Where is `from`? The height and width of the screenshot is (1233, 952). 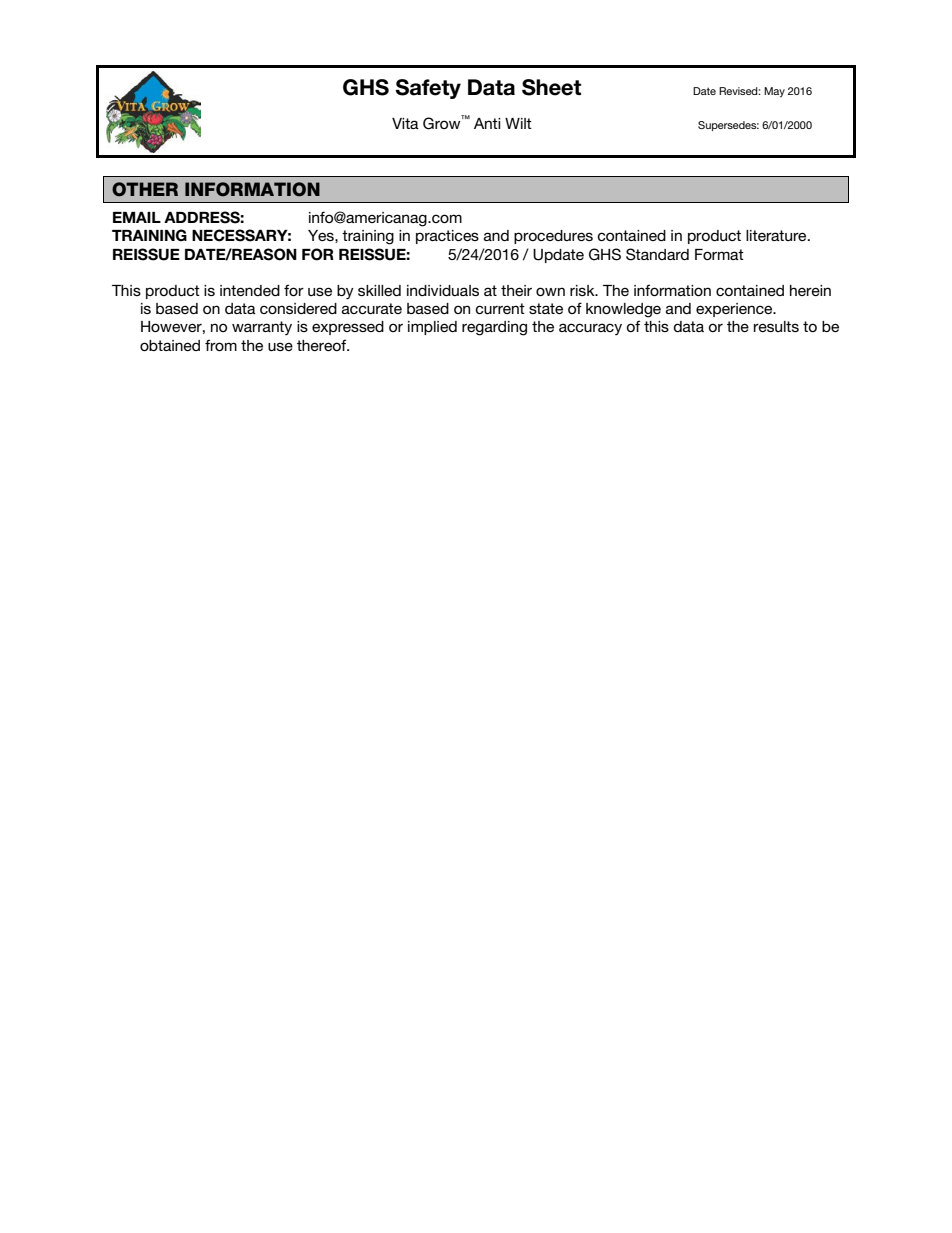 from is located at coordinates (221, 345).
